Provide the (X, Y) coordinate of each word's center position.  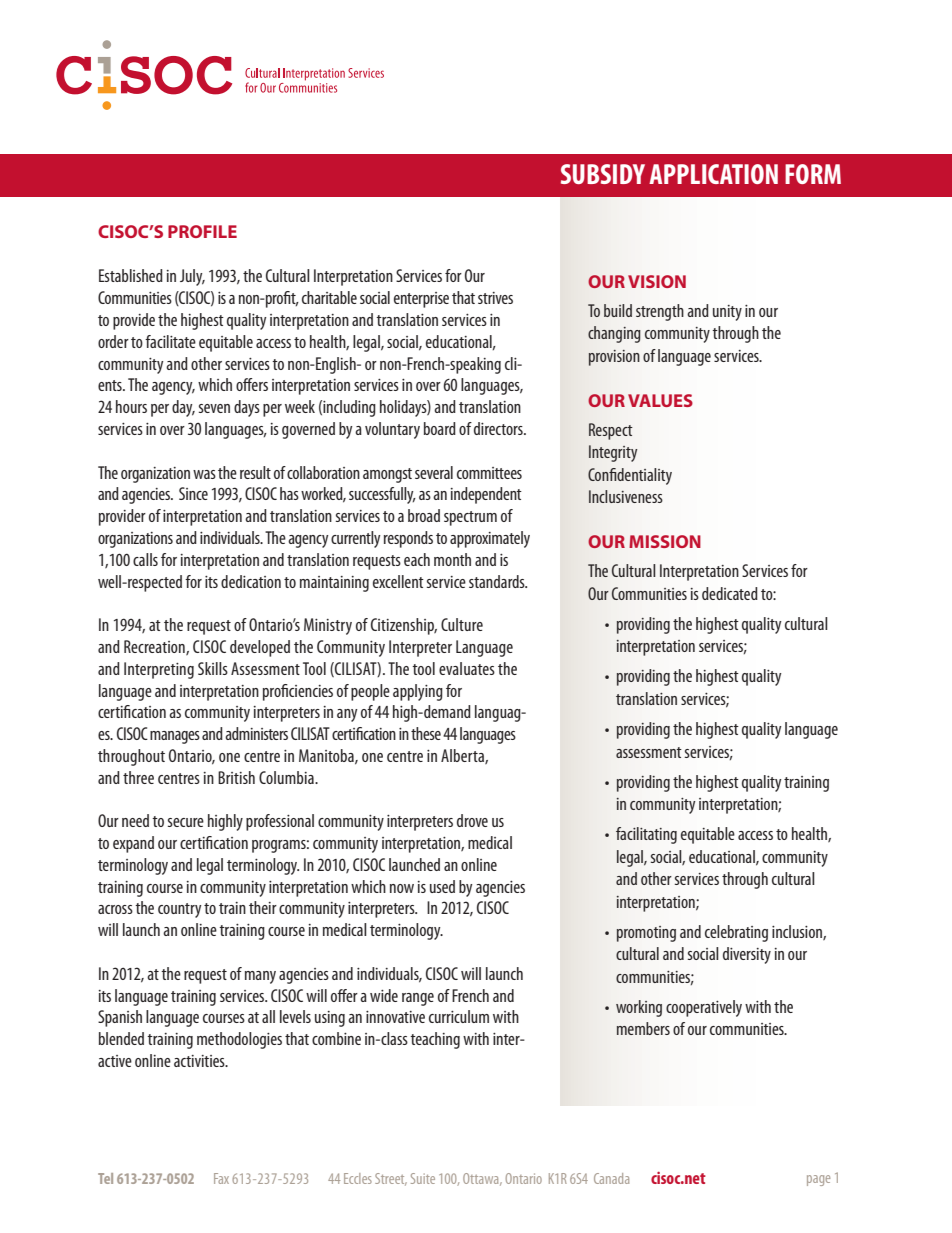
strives (495, 298)
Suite (423, 1178)
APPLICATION (713, 174)
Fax (221, 1178)
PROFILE (202, 231)
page (818, 1180)
